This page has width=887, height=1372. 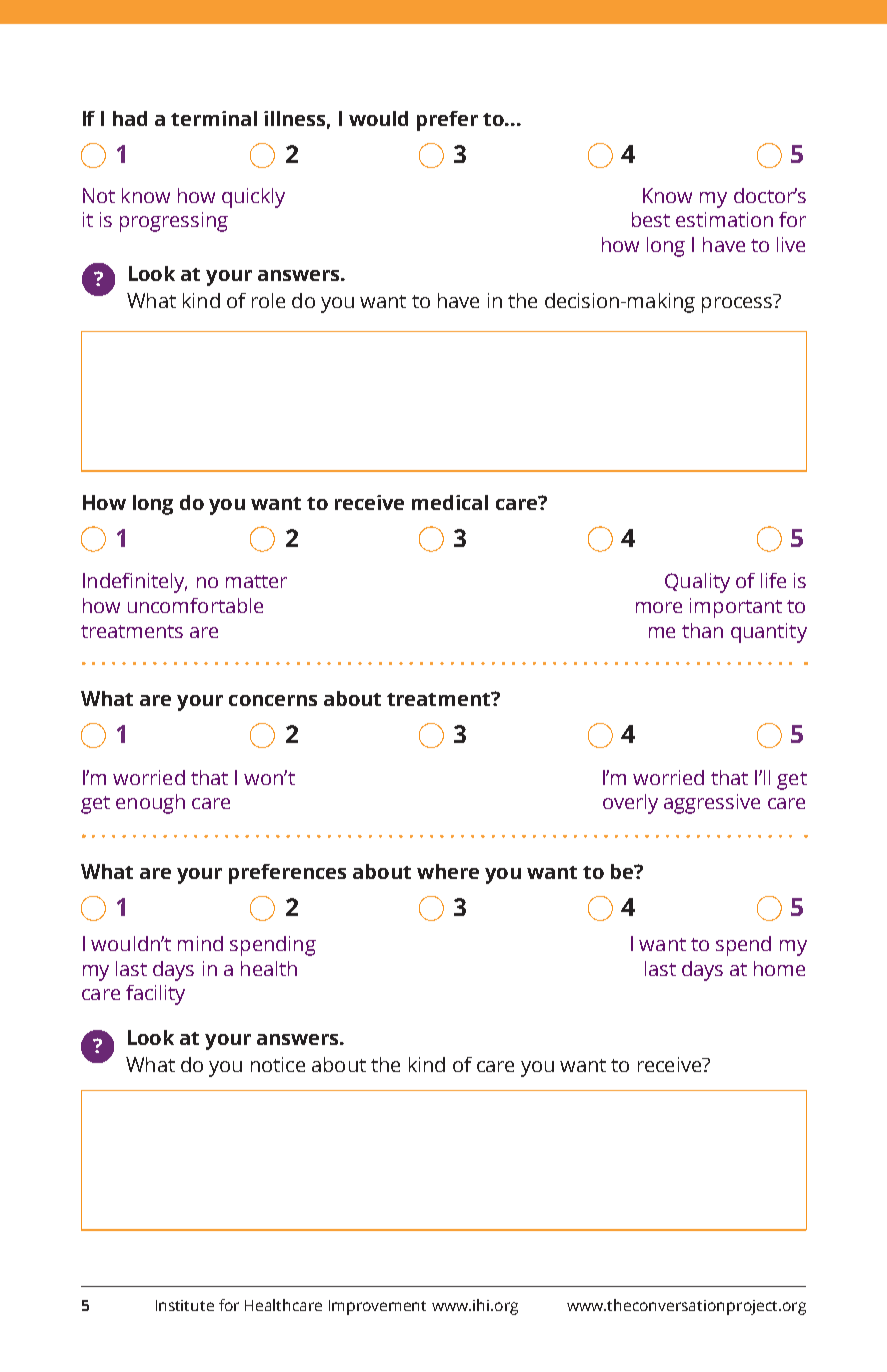 What do you see at coordinates (150, 804) in the page?
I see `enough` at bounding box center [150, 804].
